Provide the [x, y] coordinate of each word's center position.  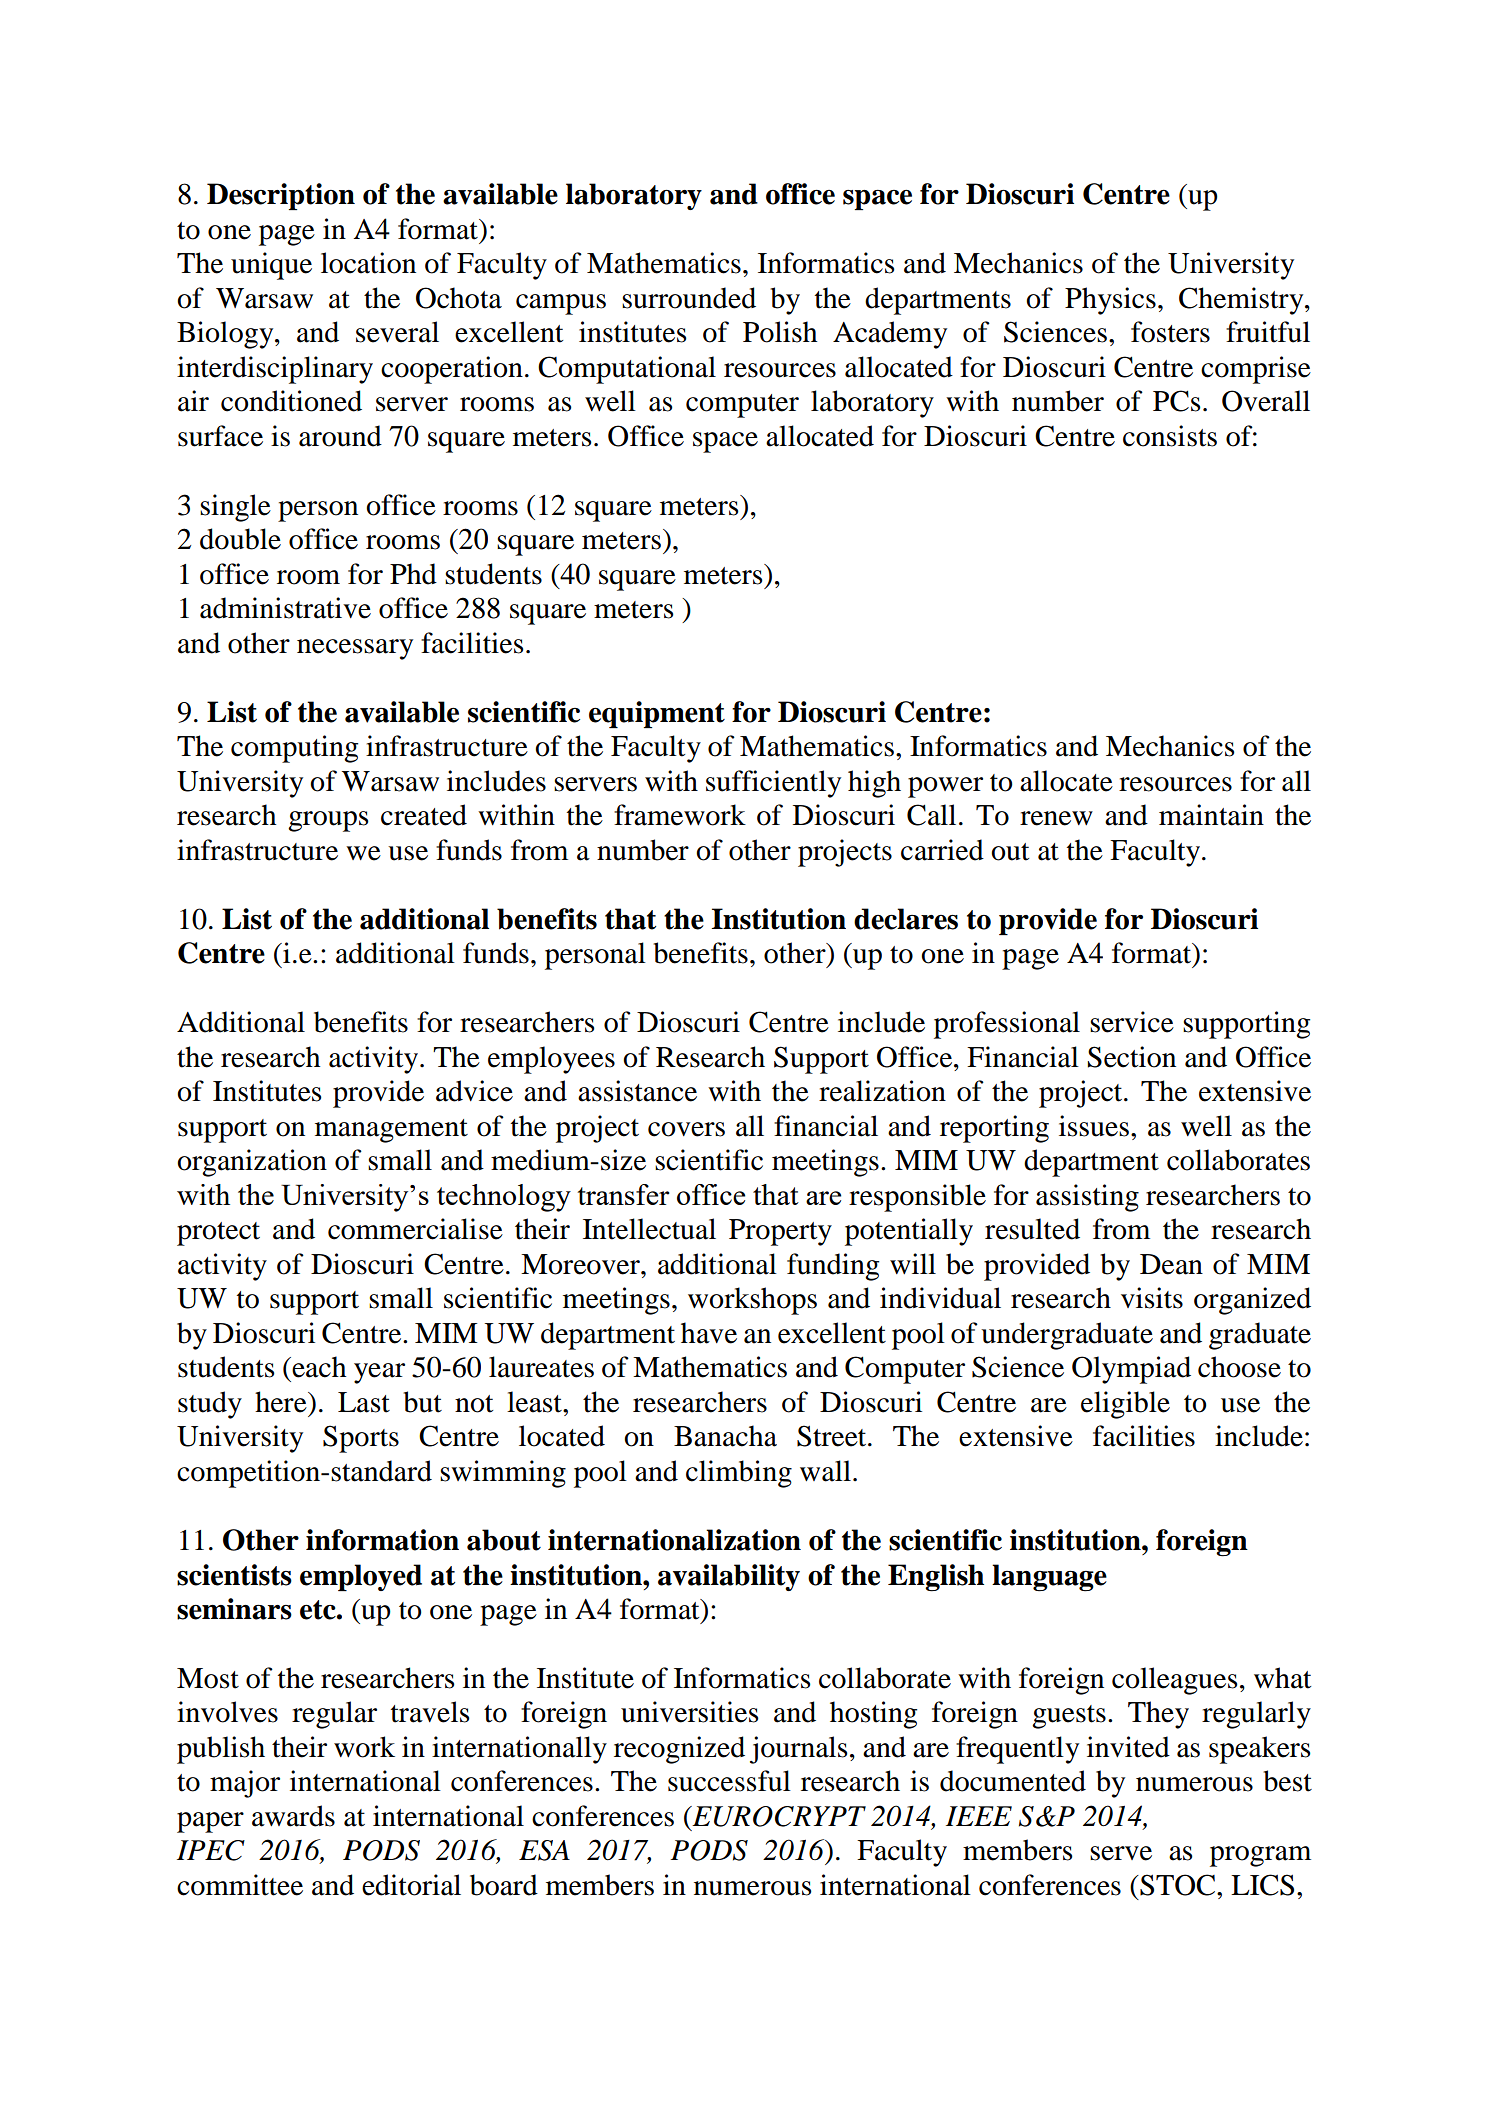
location [368, 263]
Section [1132, 1057]
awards [293, 1816]
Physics [1110, 301]
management [391, 1131]
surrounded [689, 298]
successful [729, 1781]
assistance [637, 1091]
